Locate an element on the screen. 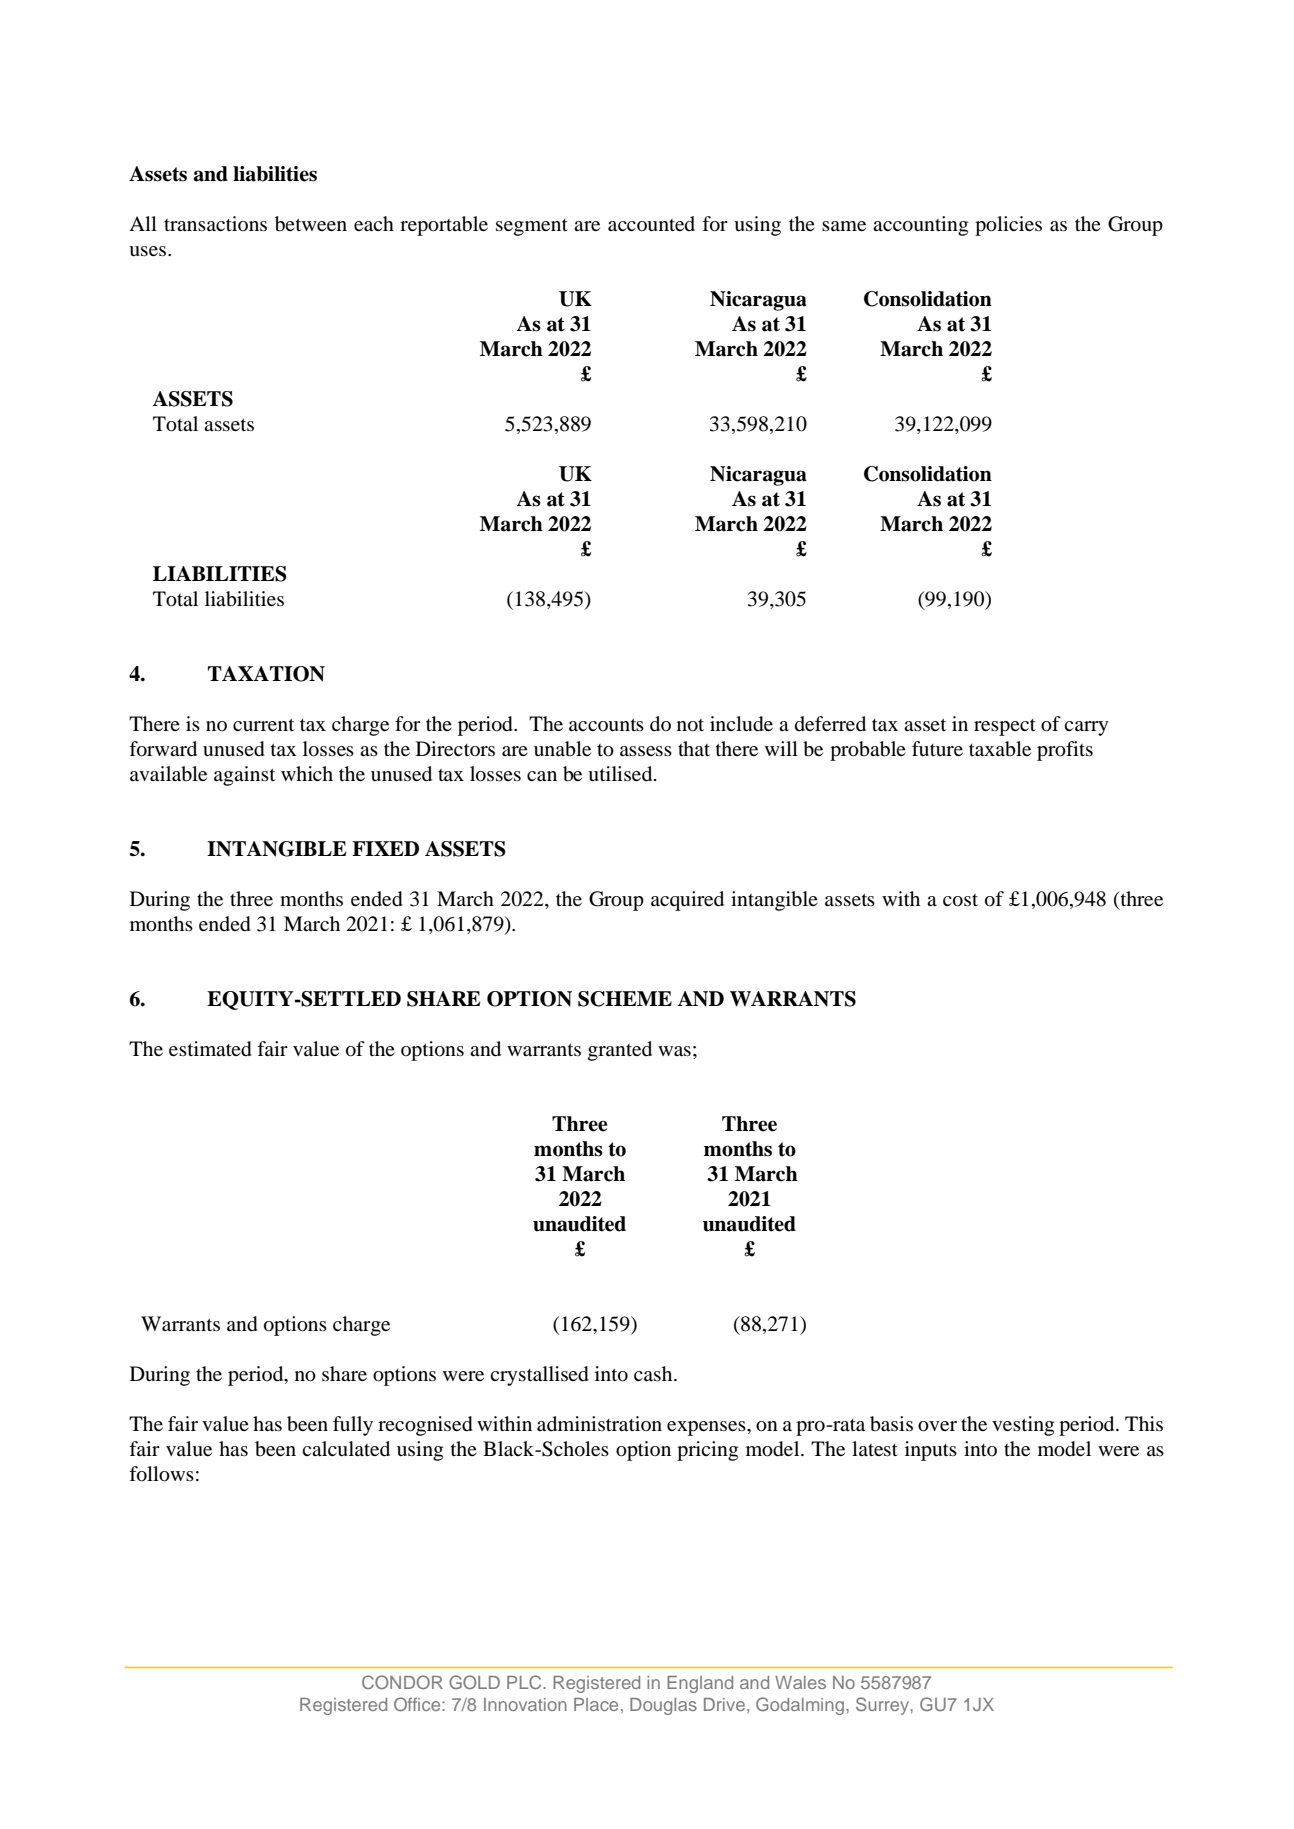  policies is located at coordinates (1008, 226).
